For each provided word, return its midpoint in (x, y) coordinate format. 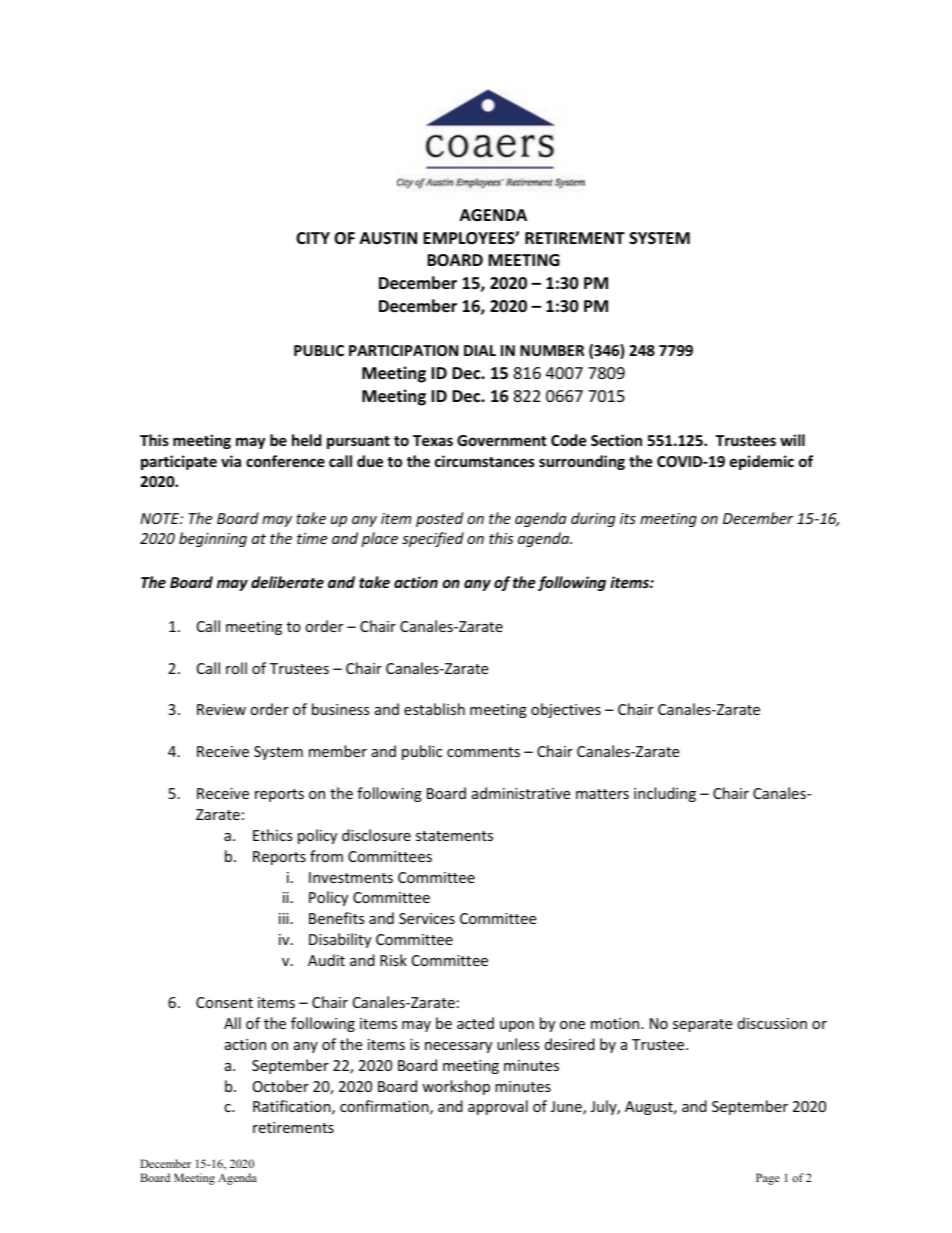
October (281, 1086)
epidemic (762, 462)
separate (702, 1025)
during (593, 519)
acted (475, 1023)
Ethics (273, 835)
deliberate (287, 582)
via (231, 461)
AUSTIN (388, 238)
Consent (224, 1002)
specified (433, 539)
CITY (313, 238)
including (665, 794)
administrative (521, 793)
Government (502, 440)
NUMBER (552, 350)
